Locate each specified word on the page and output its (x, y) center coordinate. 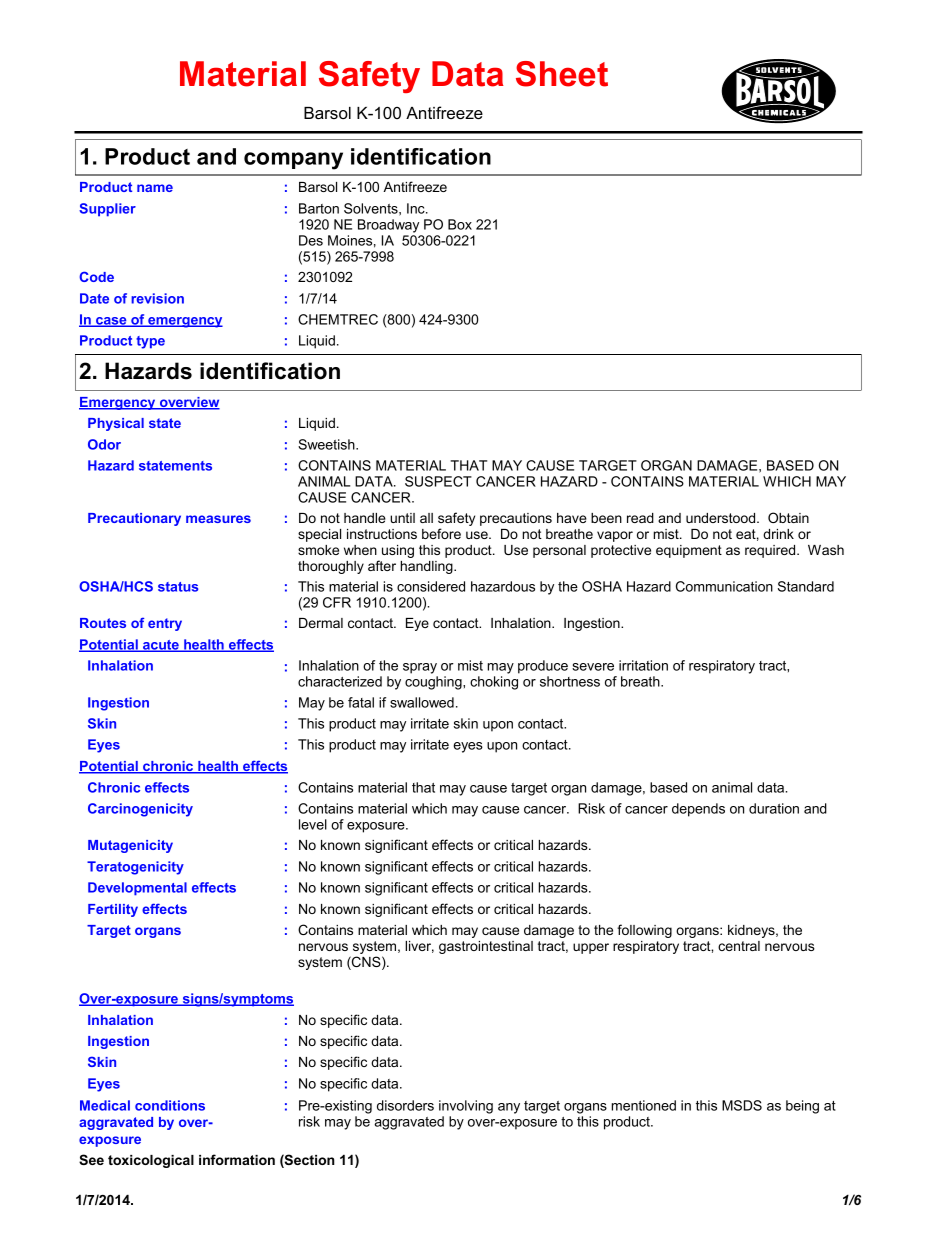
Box (460, 224)
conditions (170, 1105)
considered (431, 586)
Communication (724, 586)
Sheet (562, 74)
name (155, 188)
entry (165, 624)
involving (466, 1107)
